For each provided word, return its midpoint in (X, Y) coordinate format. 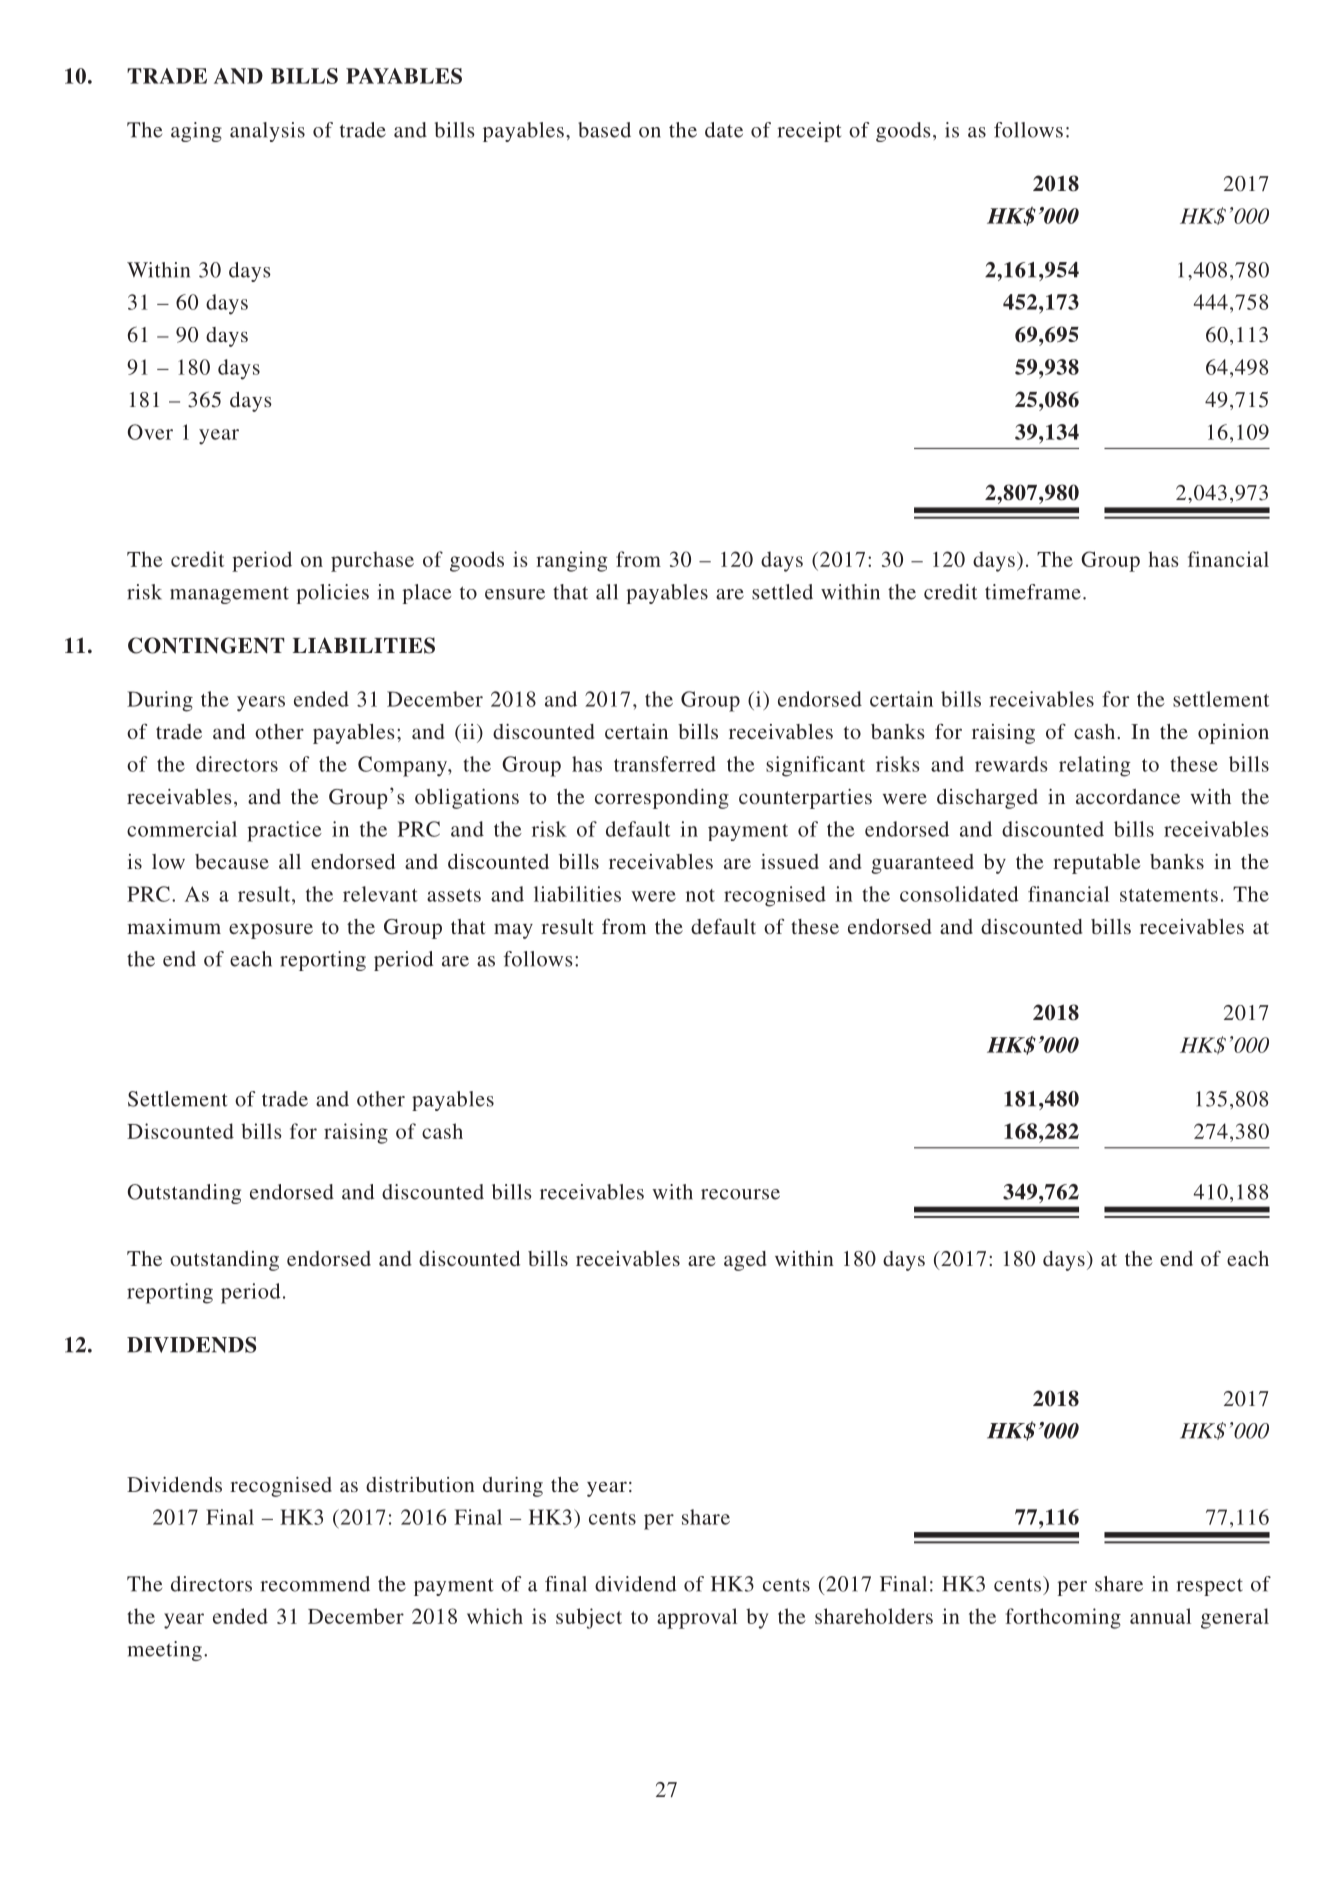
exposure (271, 931)
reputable (1097, 864)
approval (697, 1618)
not (700, 895)
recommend (315, 1584)
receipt (809, 132)
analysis (267, 132)
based (604, 130)
